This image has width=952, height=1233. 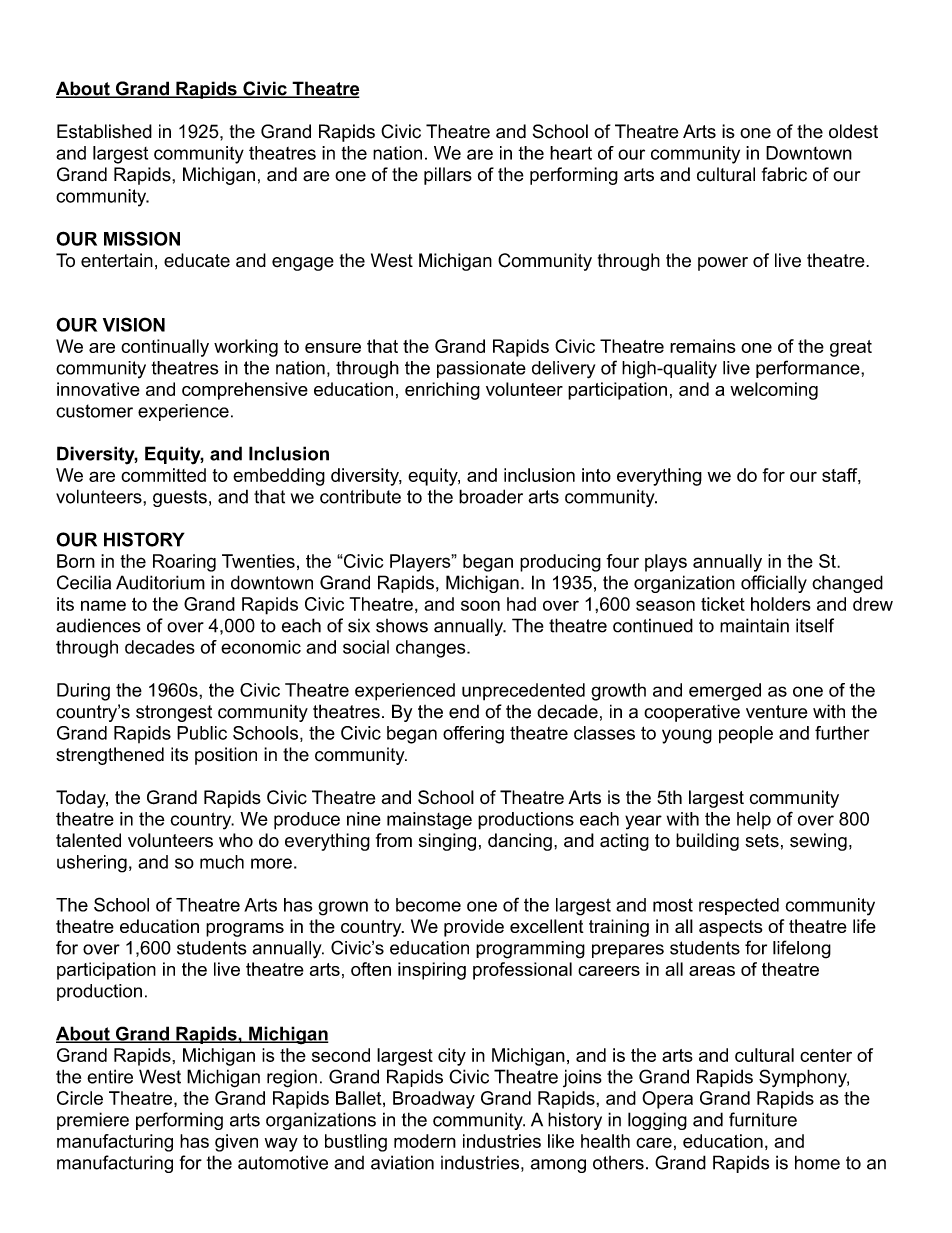 What do you see at coordinates (425, 1141) in the image?
I see `modern` at bounding box center [425, 1141].
